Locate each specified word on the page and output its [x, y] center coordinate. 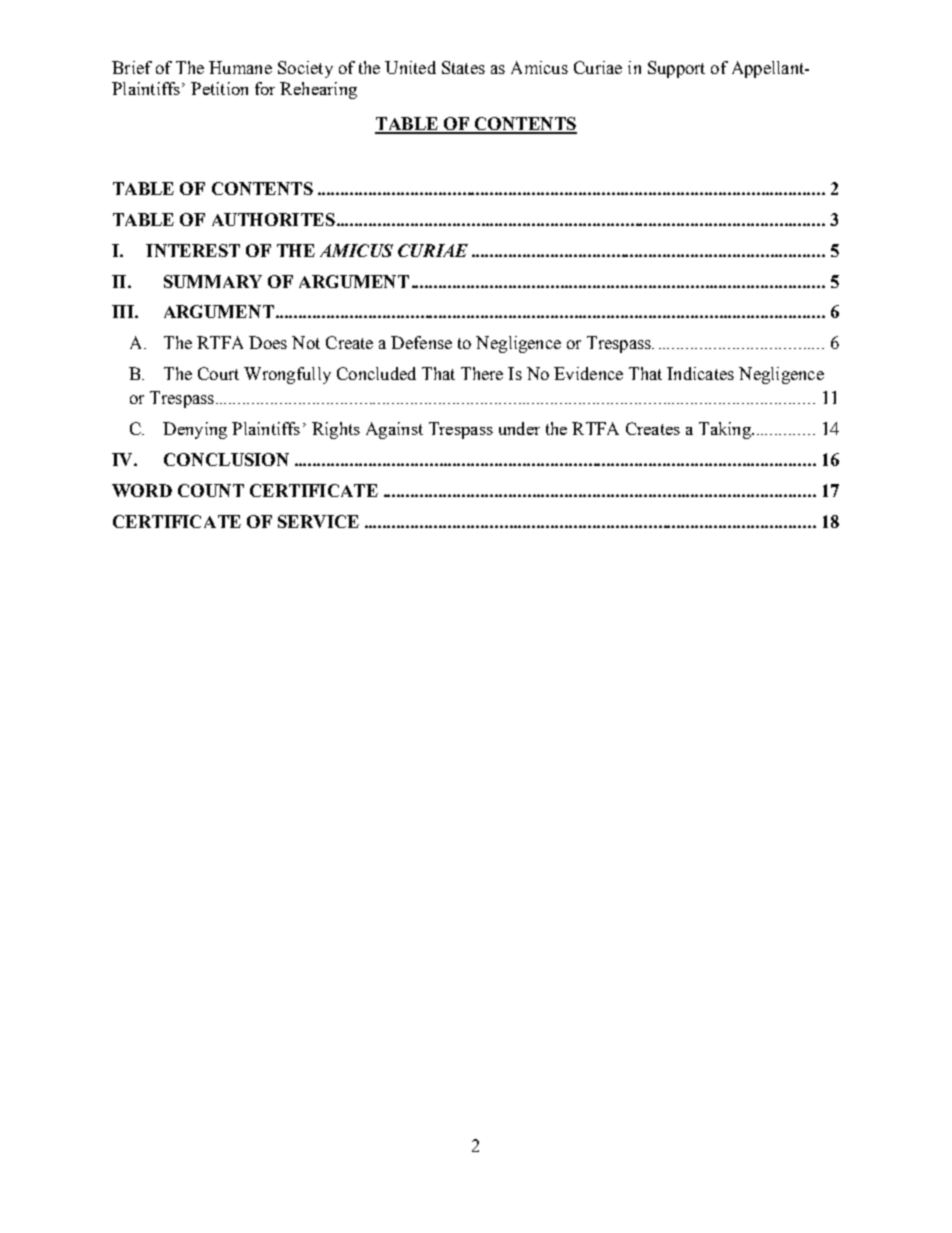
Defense [421, 342]
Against [394, 430]
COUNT [211, 490]
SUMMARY [213, 281]
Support [676, 69]
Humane [240, 67]
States [463, 67]
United [410, 67]
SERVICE [318, 521]
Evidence [588, 373]
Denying [195, 430]
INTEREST [193, 250]
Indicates [700, 373]
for [265, 88]
